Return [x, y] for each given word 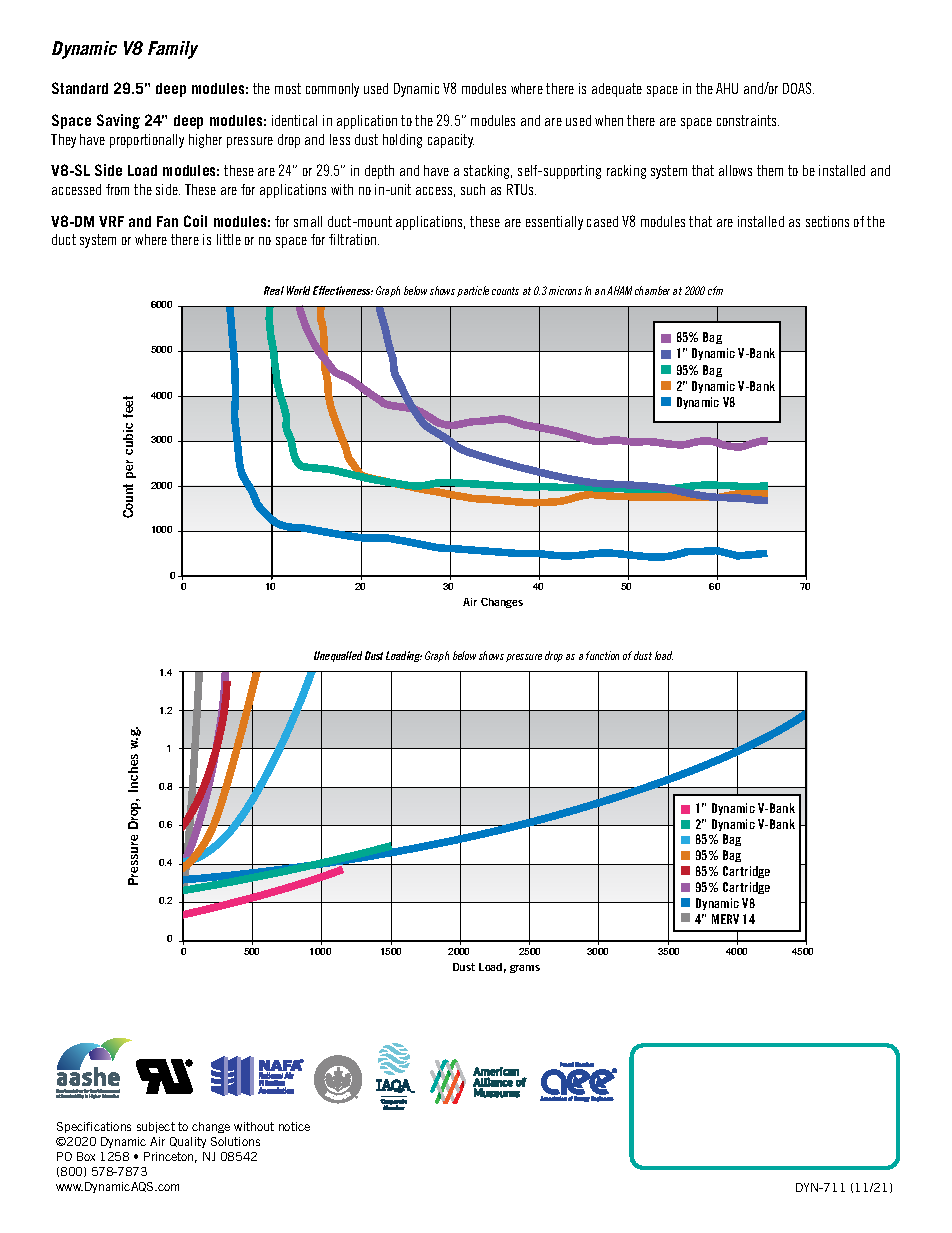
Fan [167, 221]
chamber [652, 290]
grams [525, 969]
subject [156, 1127]
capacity [451, 141]
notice [294, 1126]
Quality [188, 1142]
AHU [727, 88]
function [602, 655]
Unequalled [338, 656]
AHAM [619, 290]
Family [173, 50]
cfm [715, 290]
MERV [725, 919]
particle [473, 291]
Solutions [235, 1141]
